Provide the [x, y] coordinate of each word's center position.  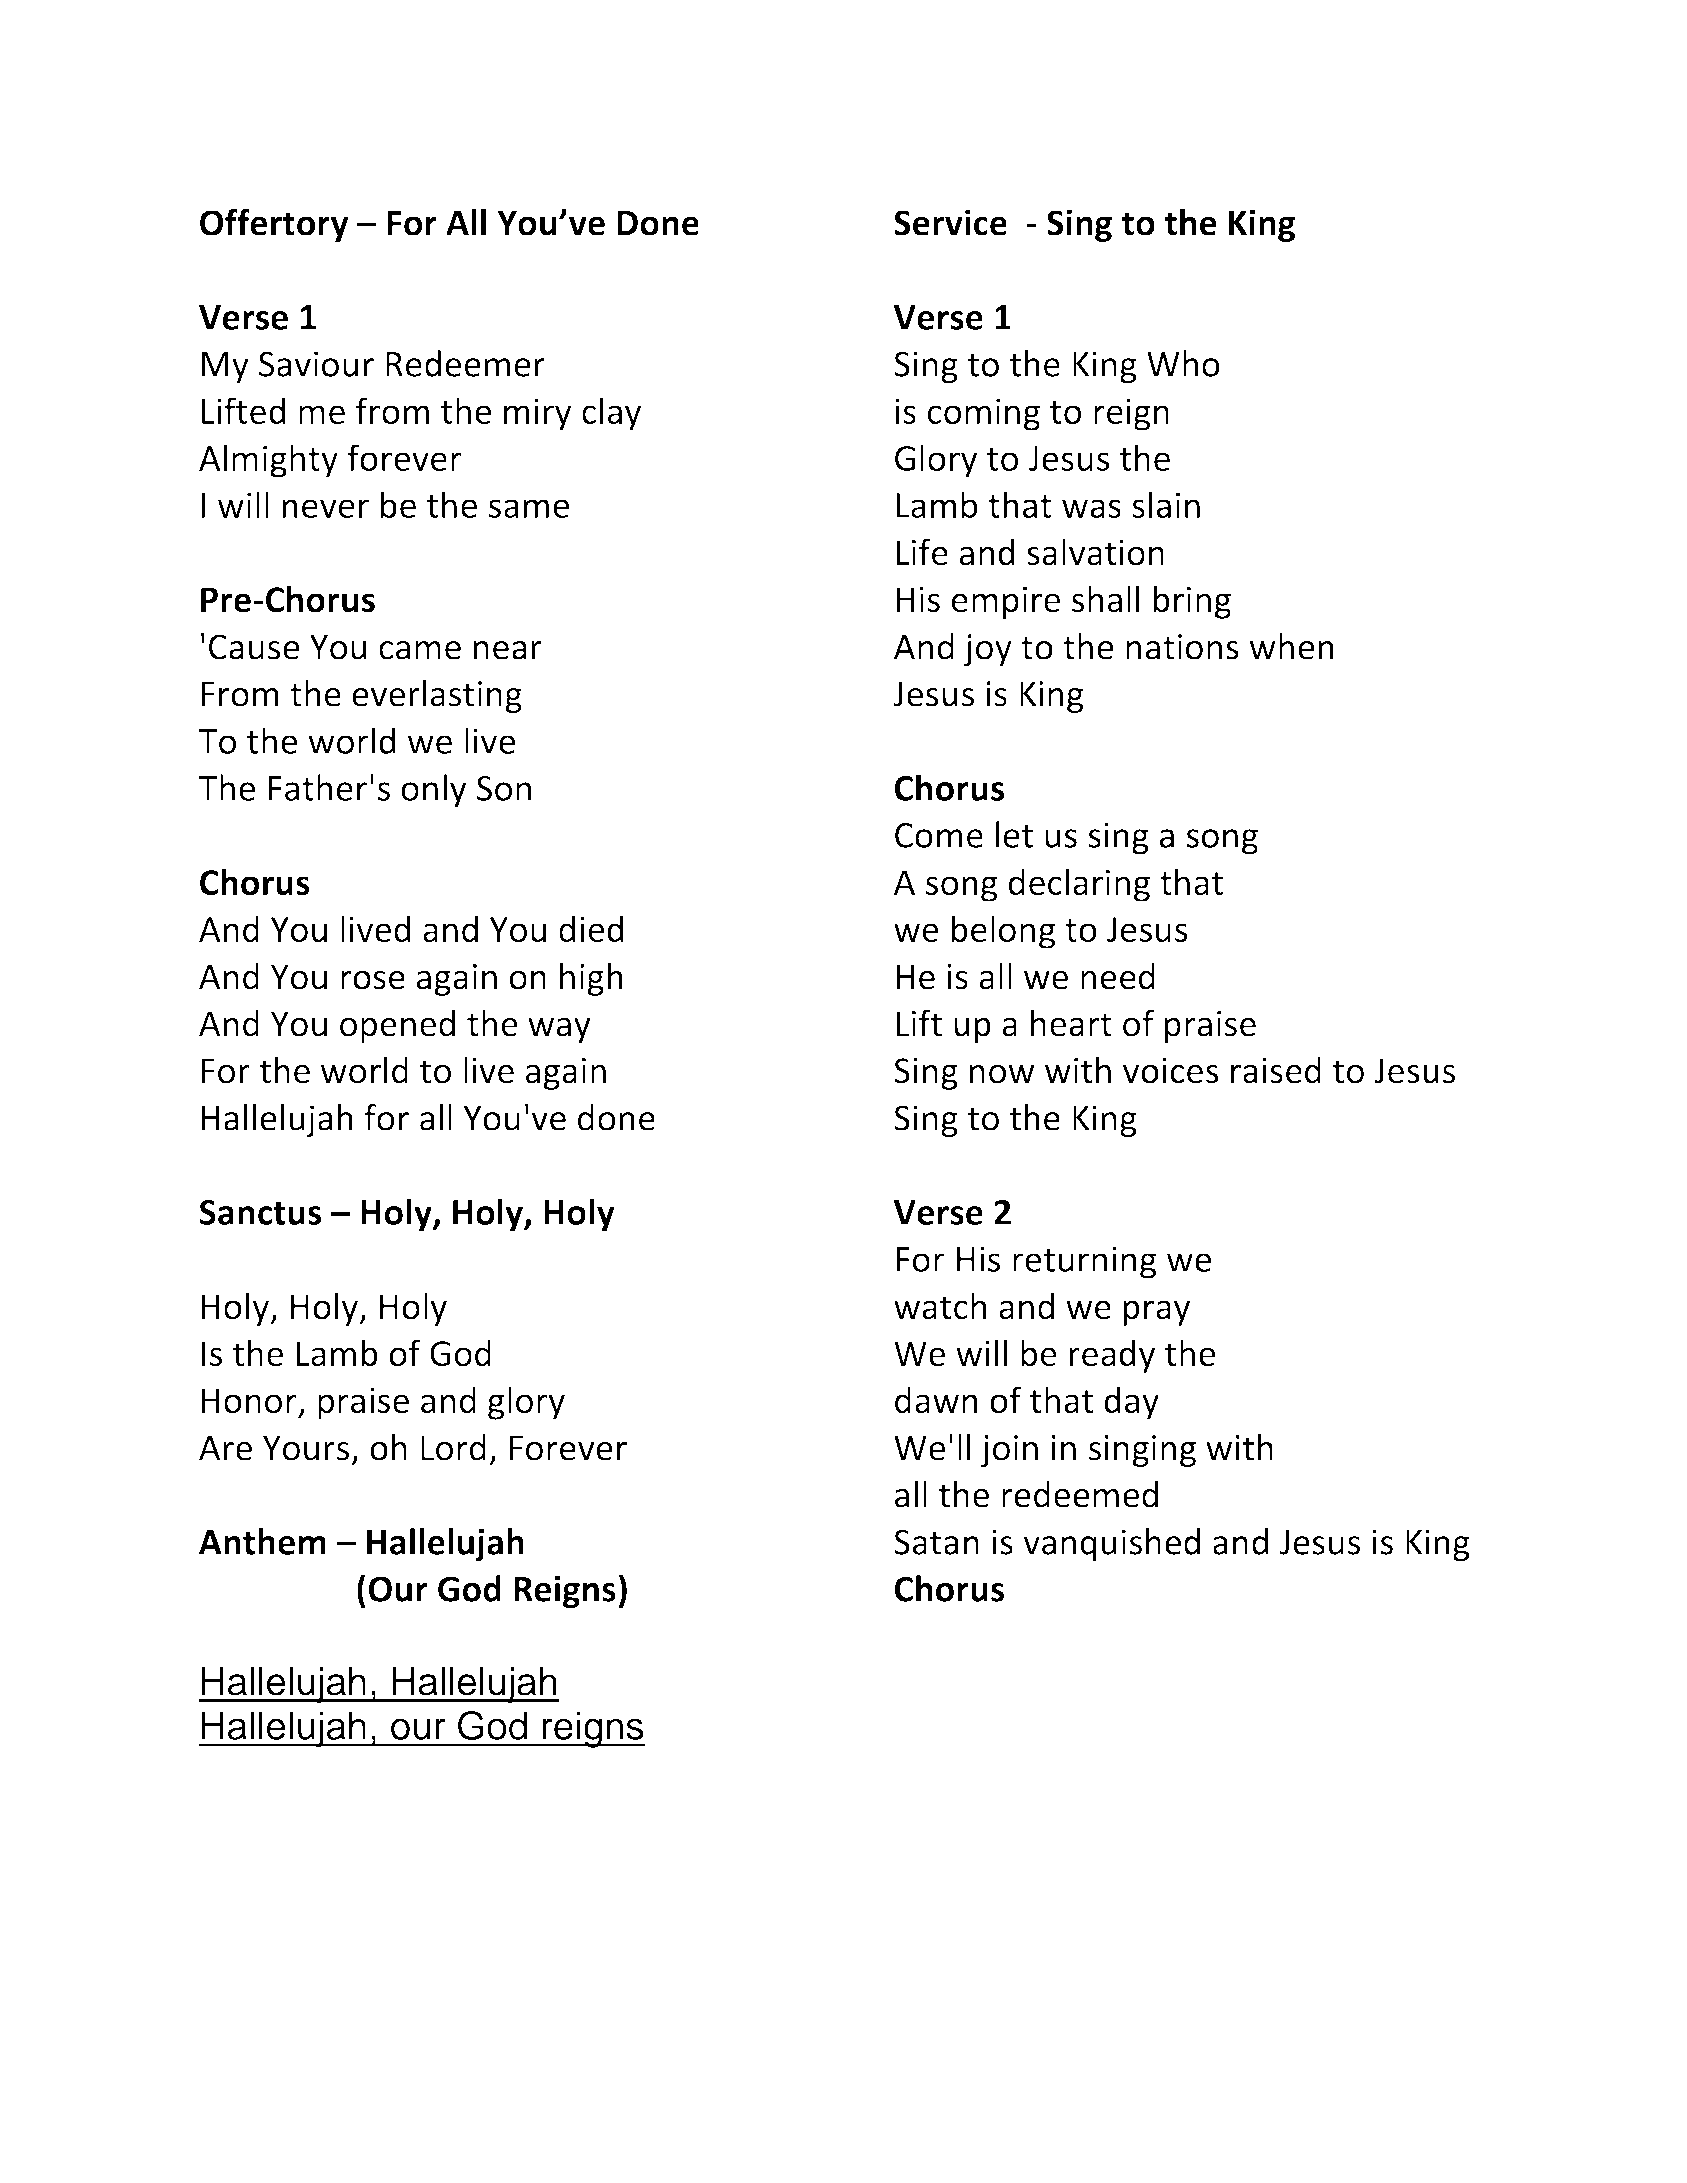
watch [940, 1306]
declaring [1079, 885]
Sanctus [260, 1212]
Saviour [316, 364]
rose [373, 980]
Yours [306, 1448]
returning [1085, 1262]
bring [1192, 602]
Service [950, 222]
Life [922, 552]
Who [1183, 363]
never [325, 508]
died [591, 928]
